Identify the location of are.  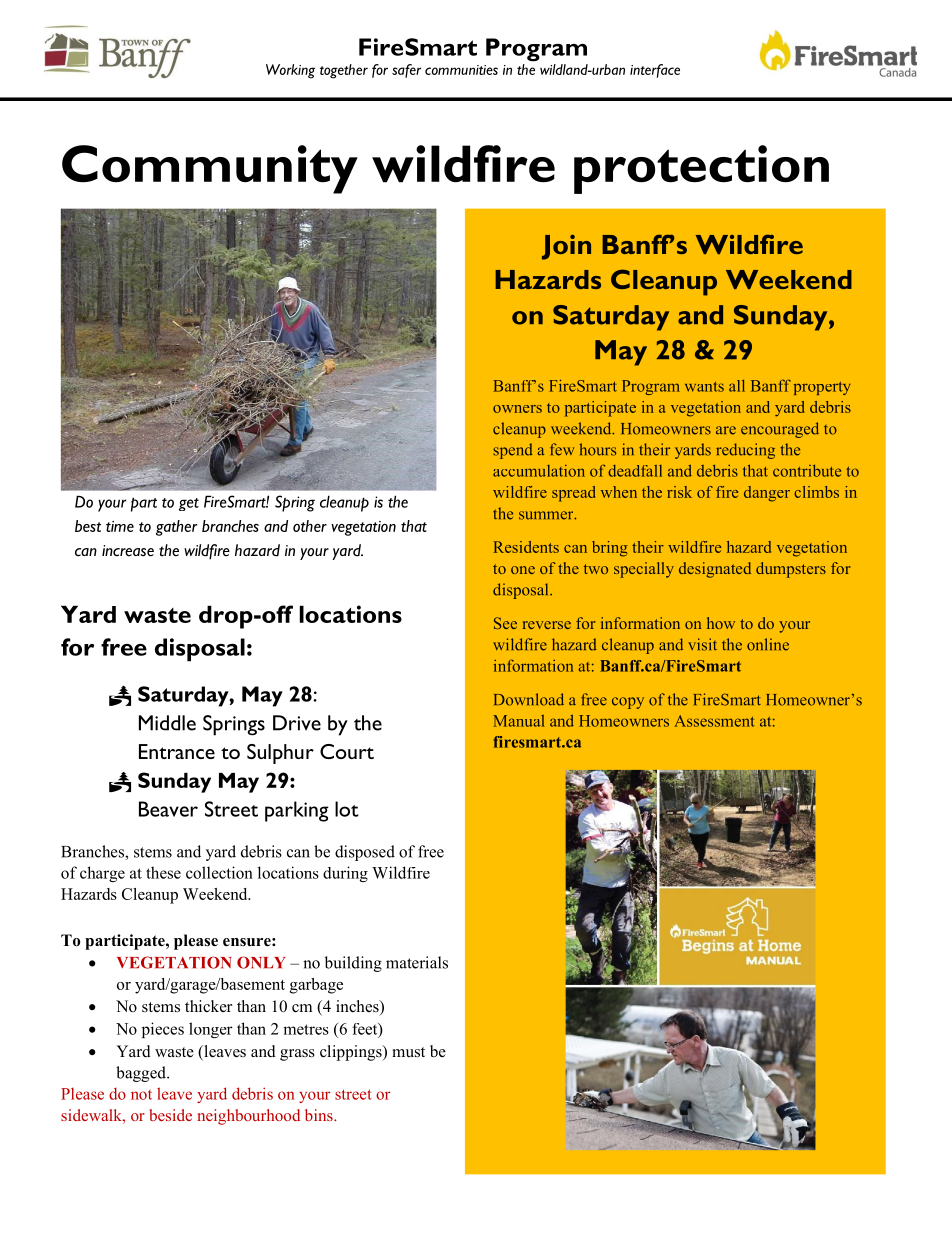
(726, 430).
